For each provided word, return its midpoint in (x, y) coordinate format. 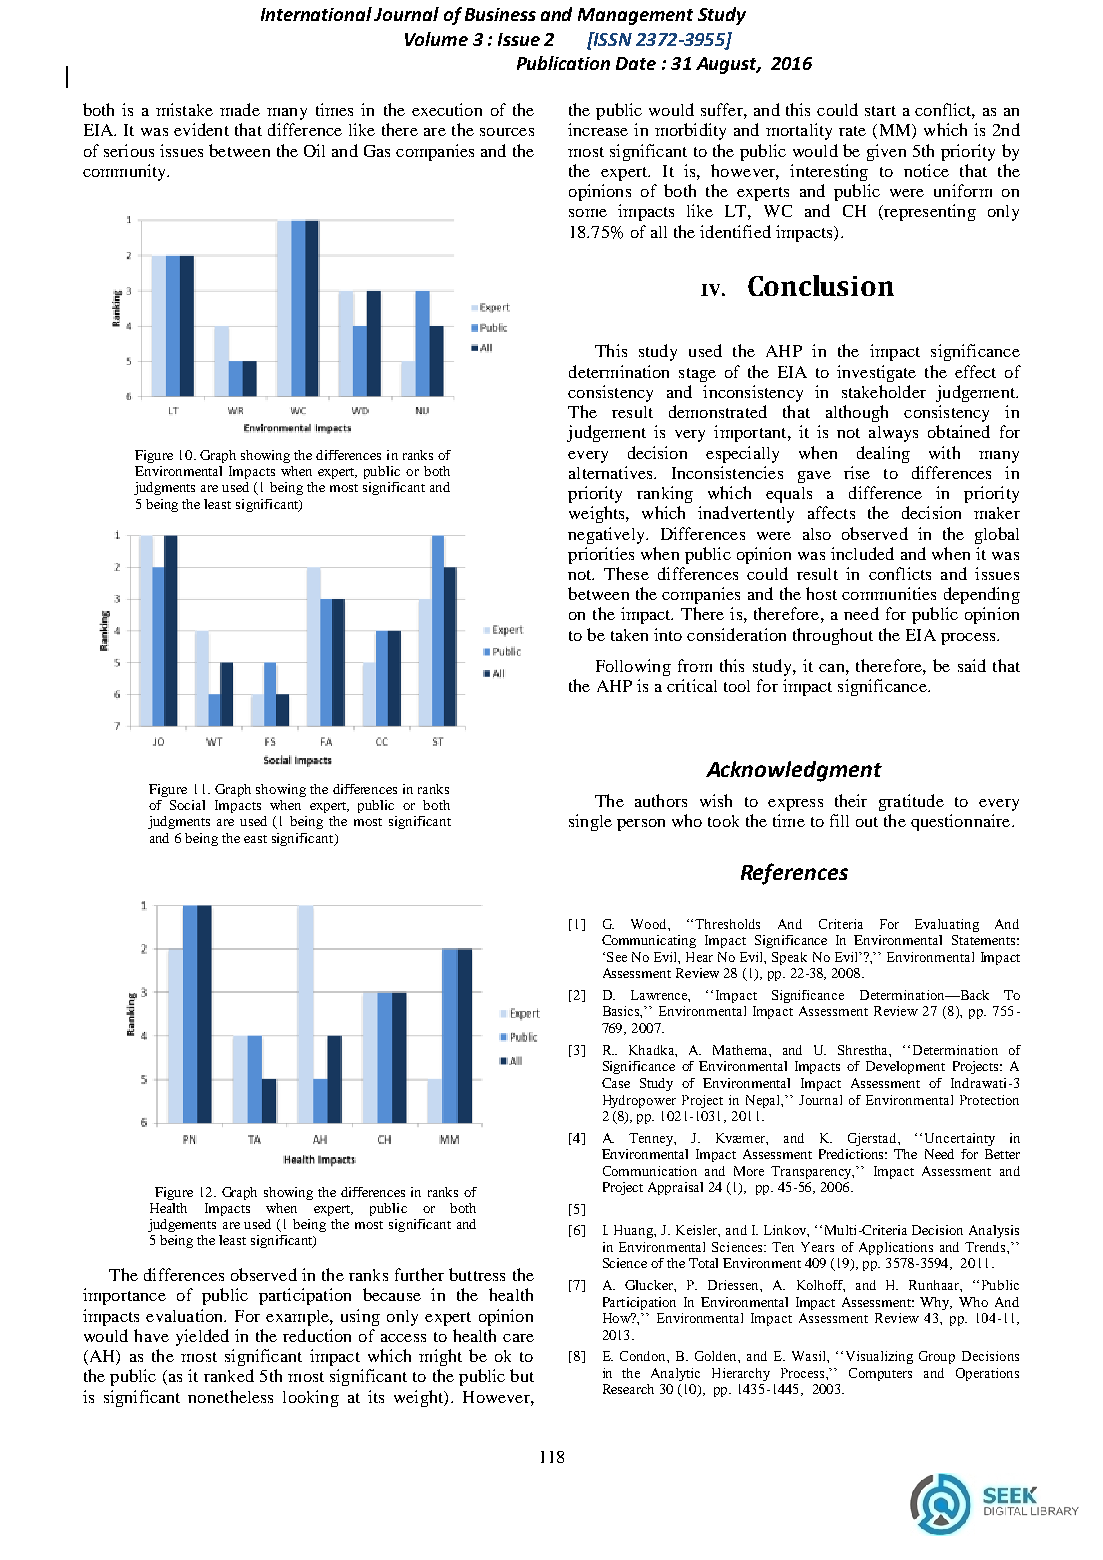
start (880, 111)
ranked (229, 1375)
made (240, 109)
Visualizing (879, 1357)
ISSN (612, 39)
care (518, 1338)
